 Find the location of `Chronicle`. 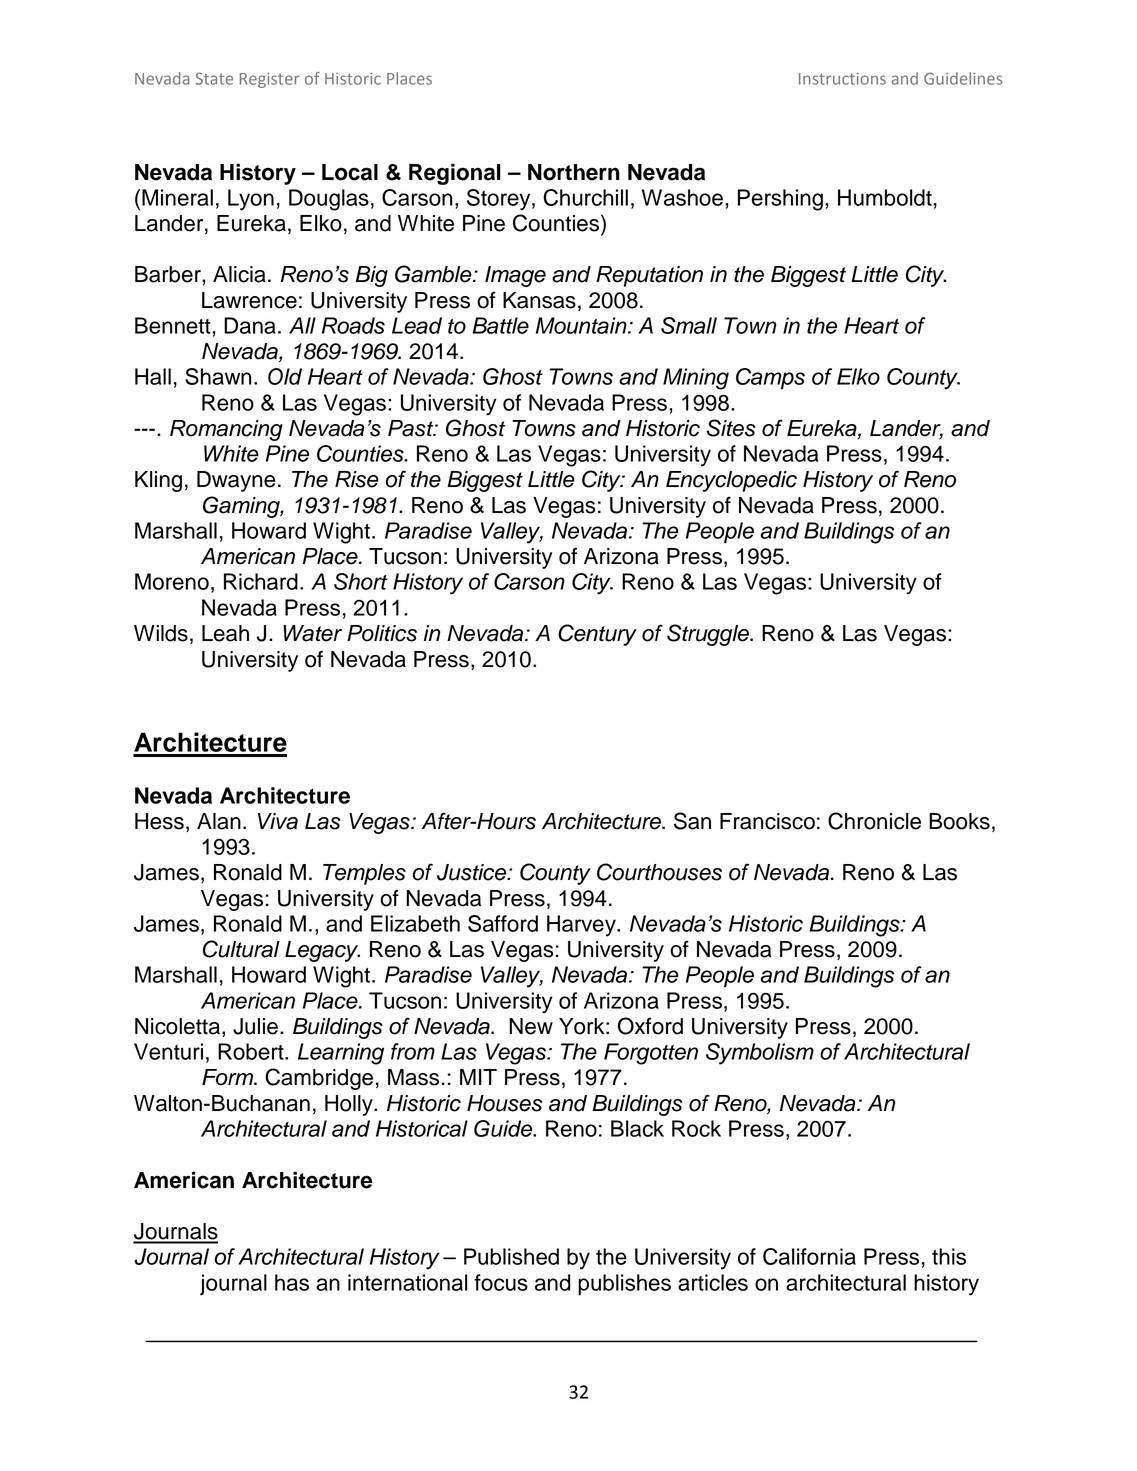

Chronicle is located at coordinates (874, 821).
